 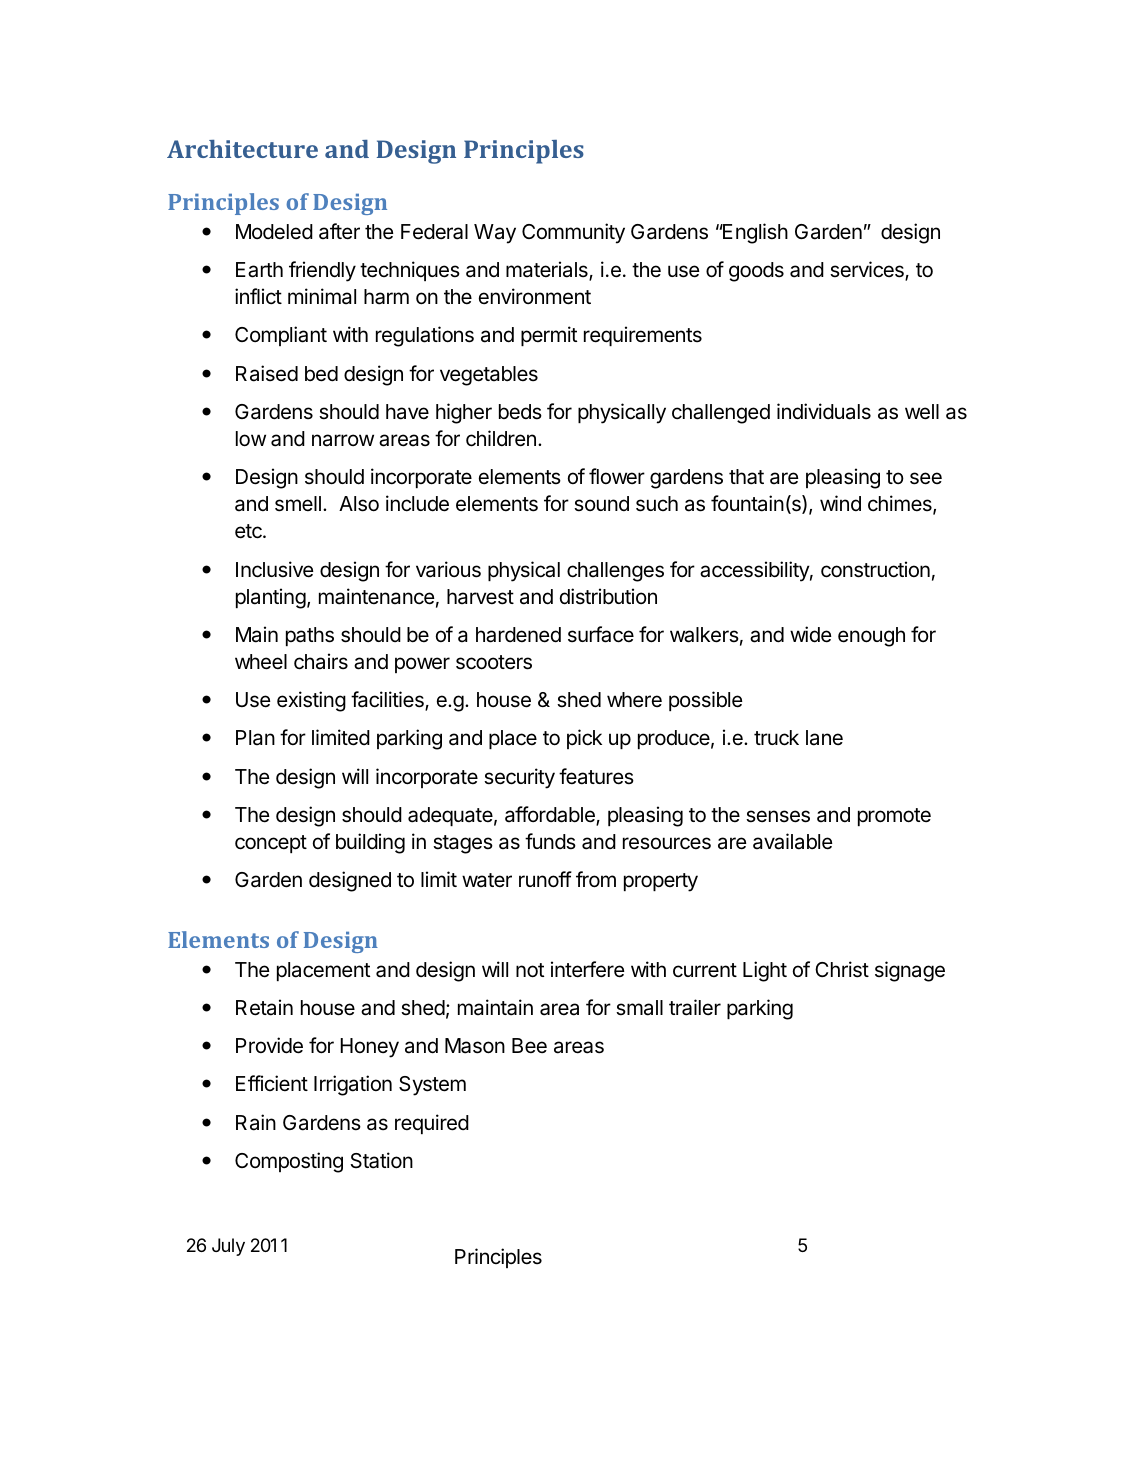 What do you see at coordinates (264, 1007) in the screenshot?
I see `Retain` at bounding box center [264, 1007].
